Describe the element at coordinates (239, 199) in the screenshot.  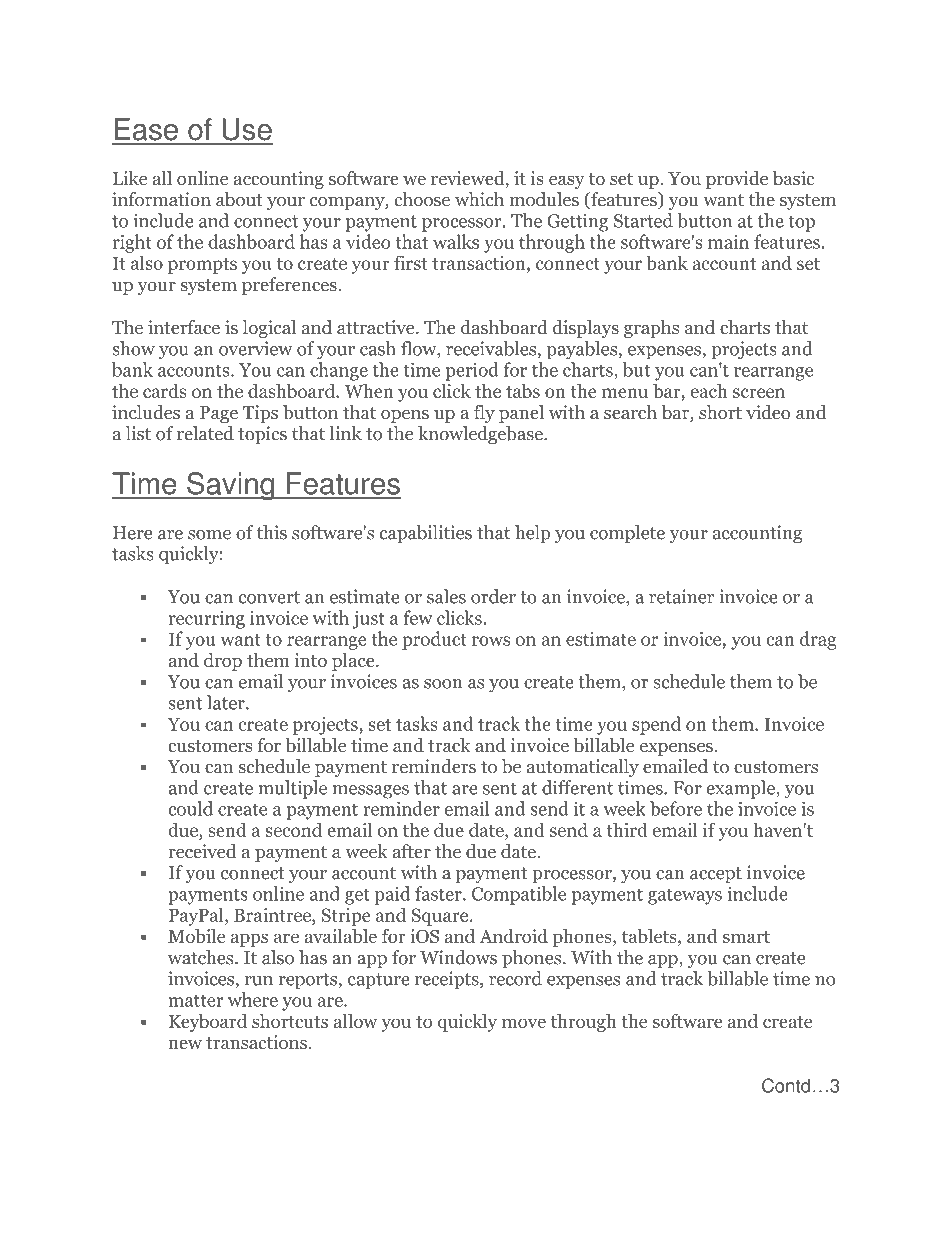
I see `about` at that location.
